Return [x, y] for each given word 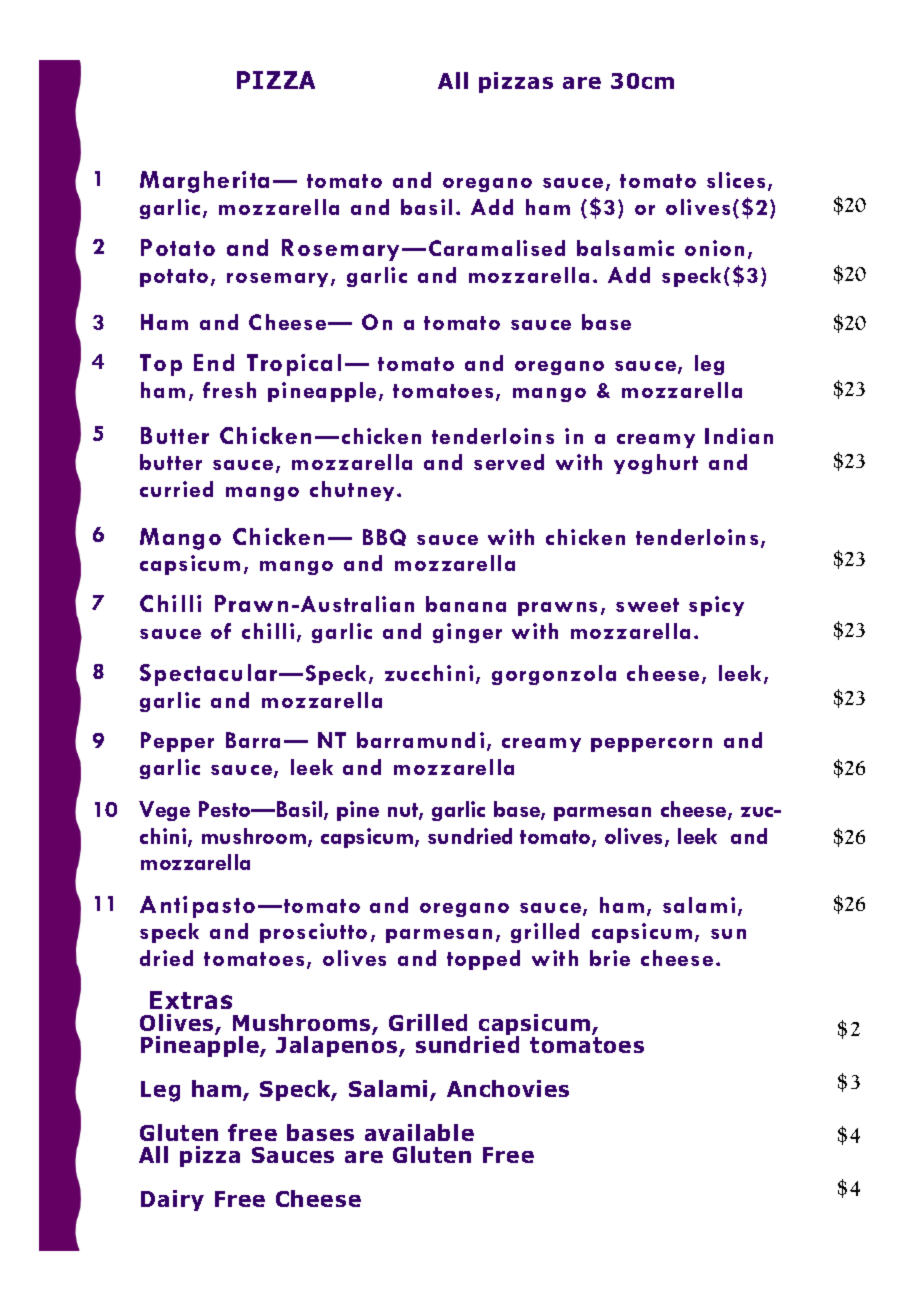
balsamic [625, 248]
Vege [164, 811]
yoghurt [656, 464]
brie [610, 958]
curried [176, 489]
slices [736, 180]
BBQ [384, 537]
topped [483, 960]
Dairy [172, 1200]
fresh [229, 390]
